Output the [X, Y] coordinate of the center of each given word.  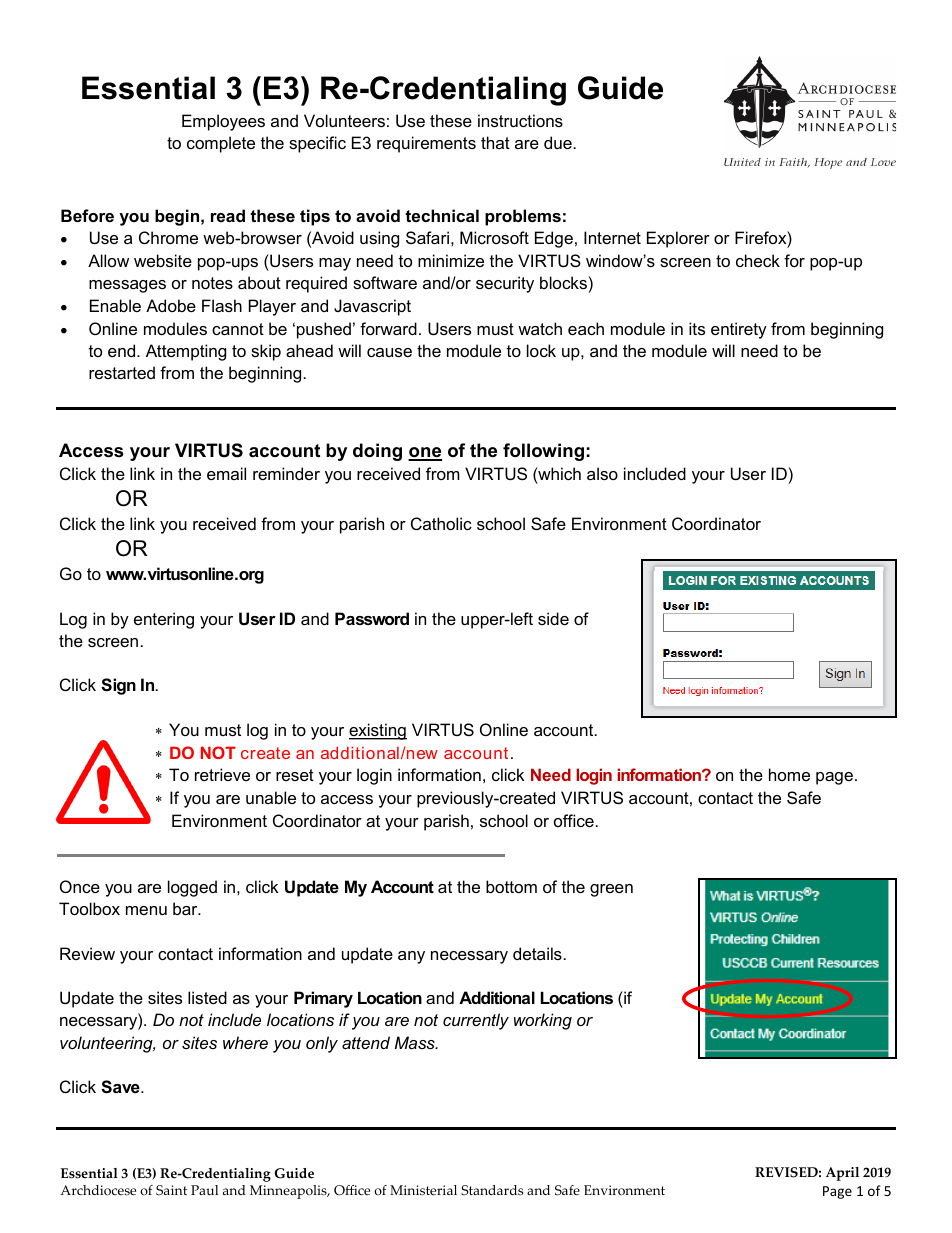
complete [221, 144]
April [842, 1174]
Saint [171, 1190]
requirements [426, 144]
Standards [492, 1190]
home [789, 774]
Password [372, 618]
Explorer [678, 239]
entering [164, 620]
